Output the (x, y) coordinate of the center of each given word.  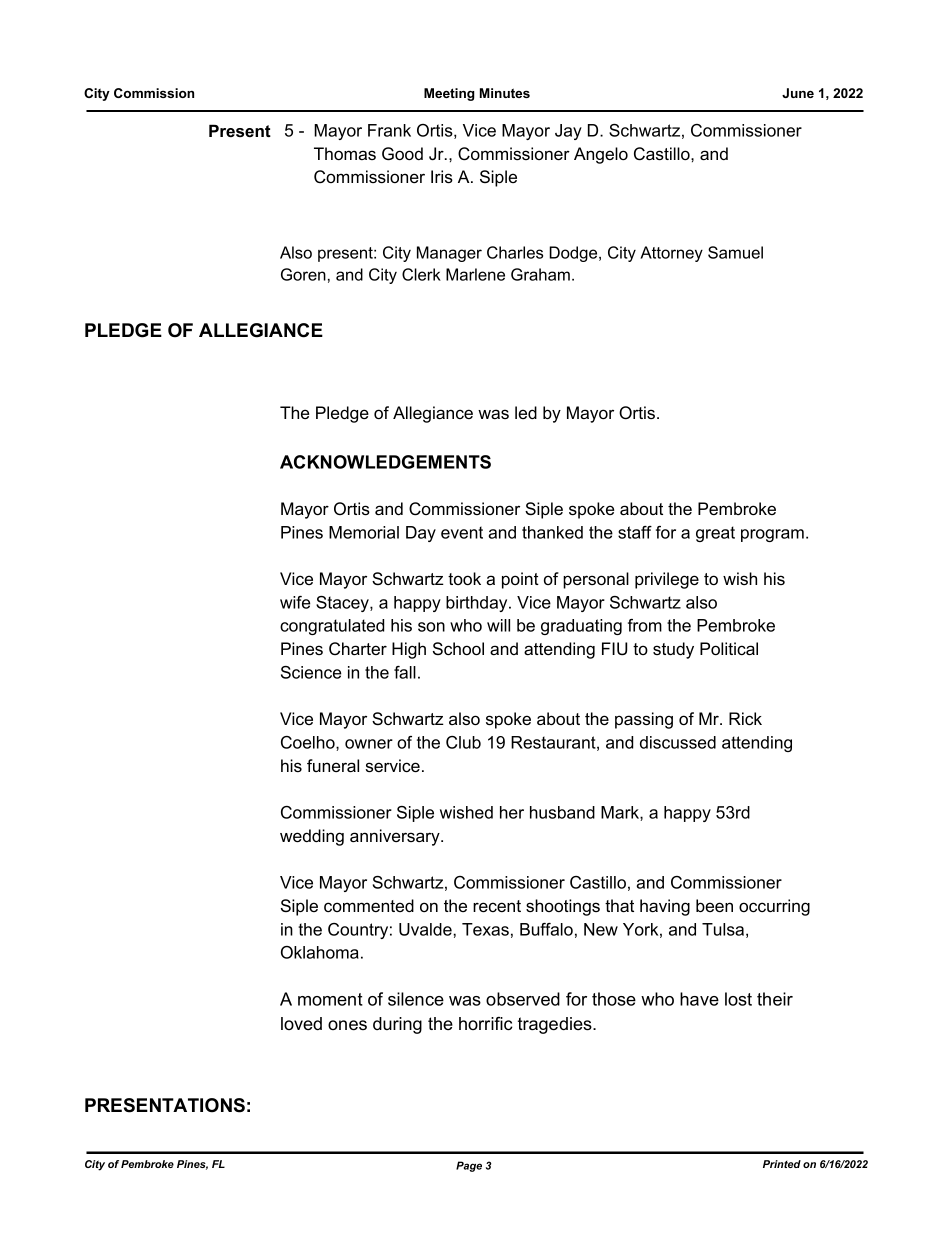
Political (729, 648)
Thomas (345, 153)
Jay (568, 132)
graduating (581, 627)
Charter (358, 648)
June (798, 93)
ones (347, 1025)
